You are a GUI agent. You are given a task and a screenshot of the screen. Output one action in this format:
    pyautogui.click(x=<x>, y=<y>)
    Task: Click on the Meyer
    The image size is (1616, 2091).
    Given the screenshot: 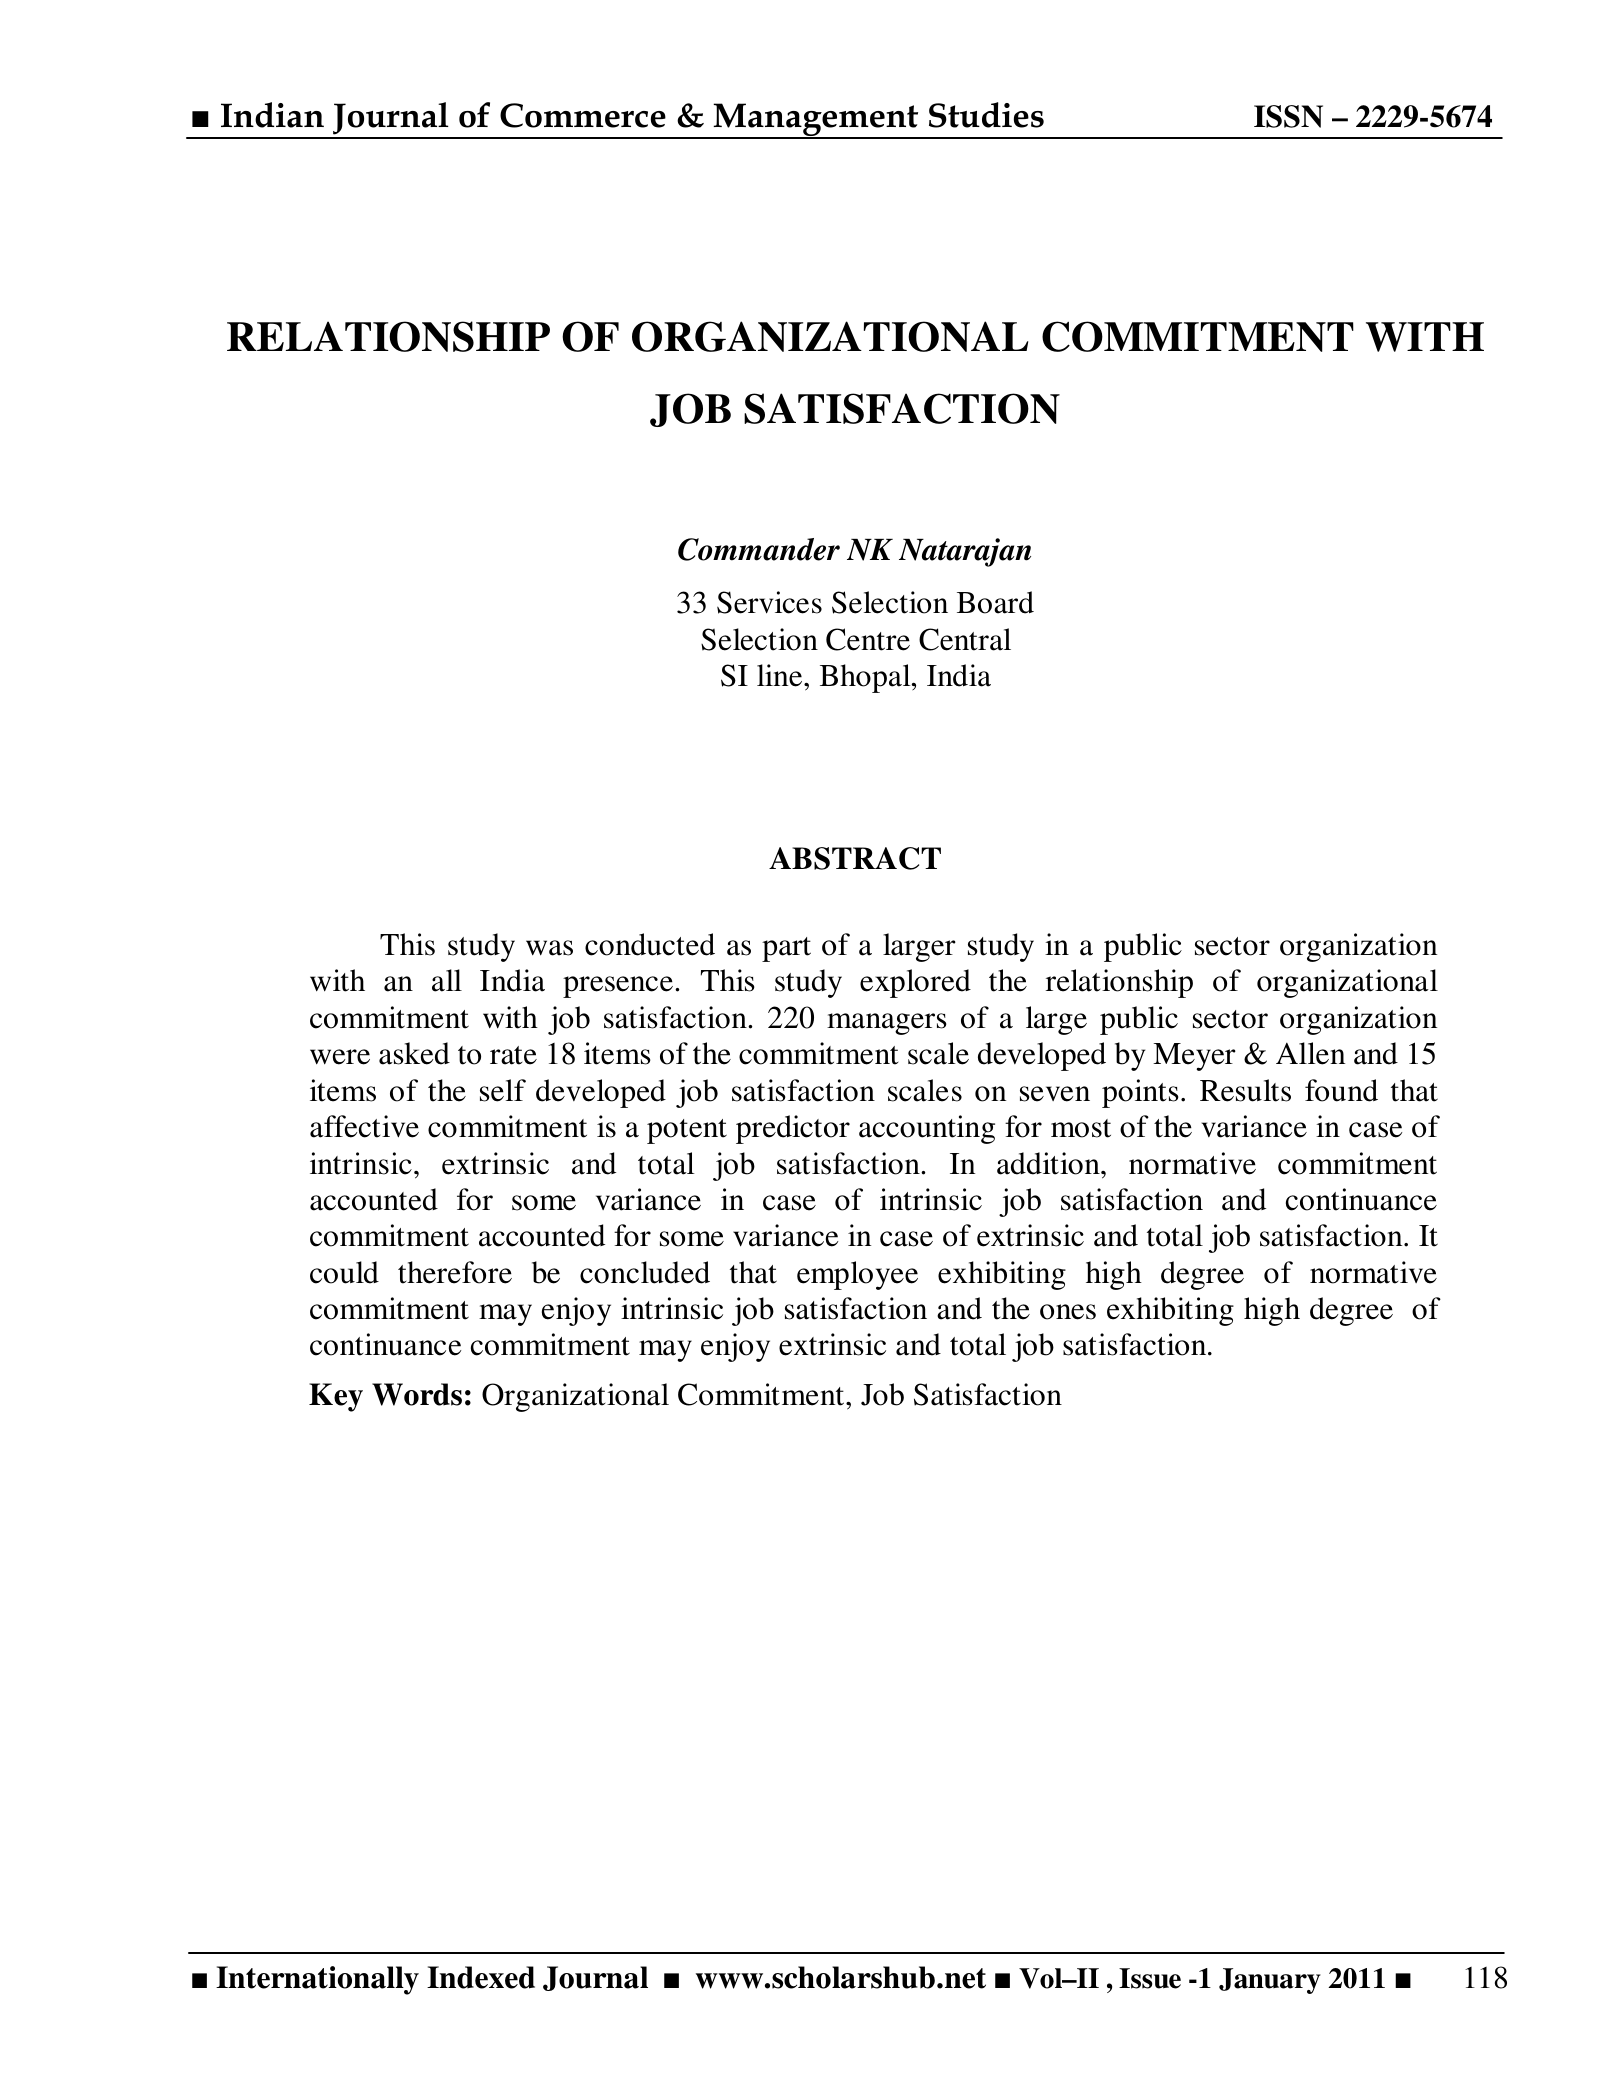 What is the action you would take?
    pyautogui.click(x=1194, y=1057)
